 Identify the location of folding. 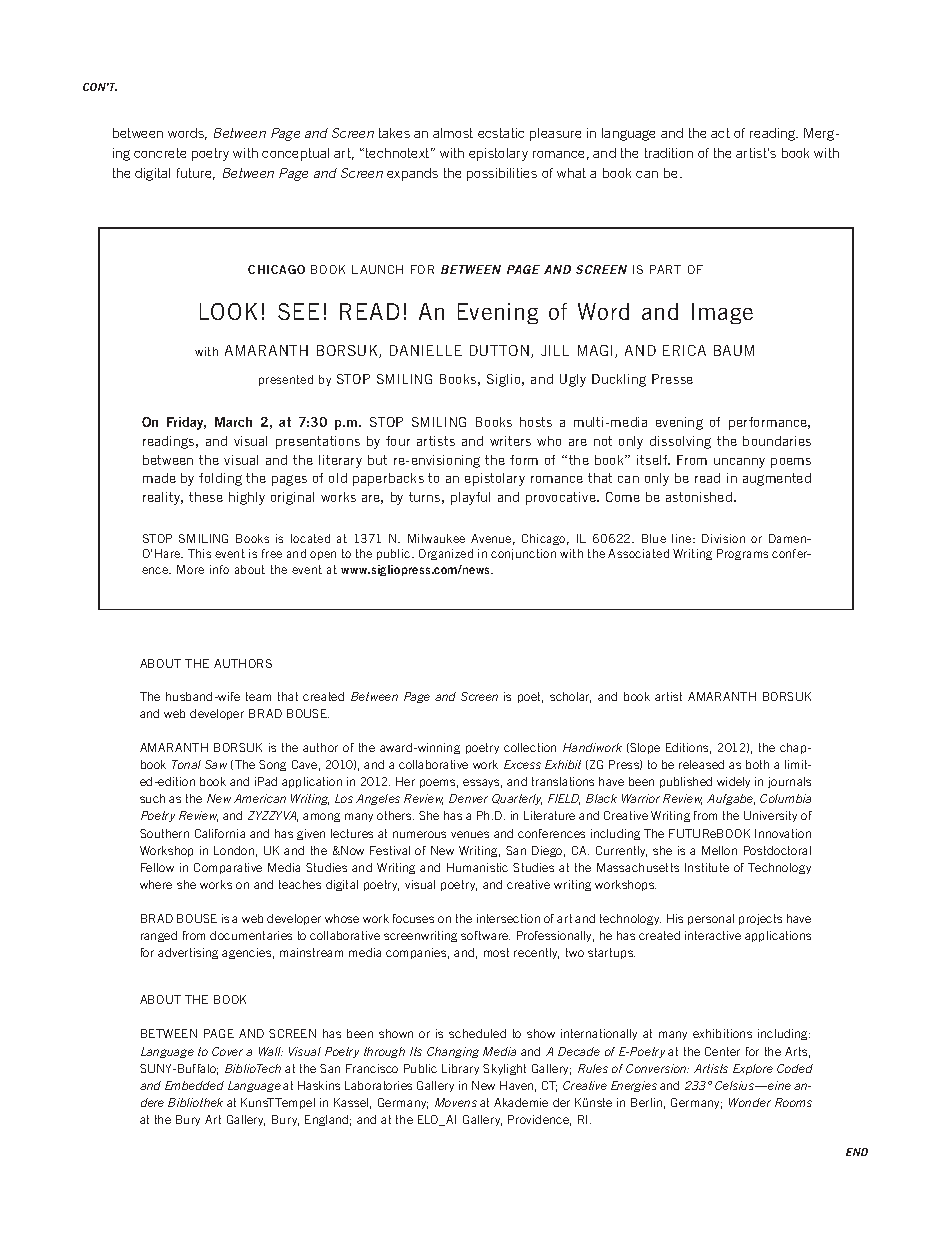
(220, 479).
